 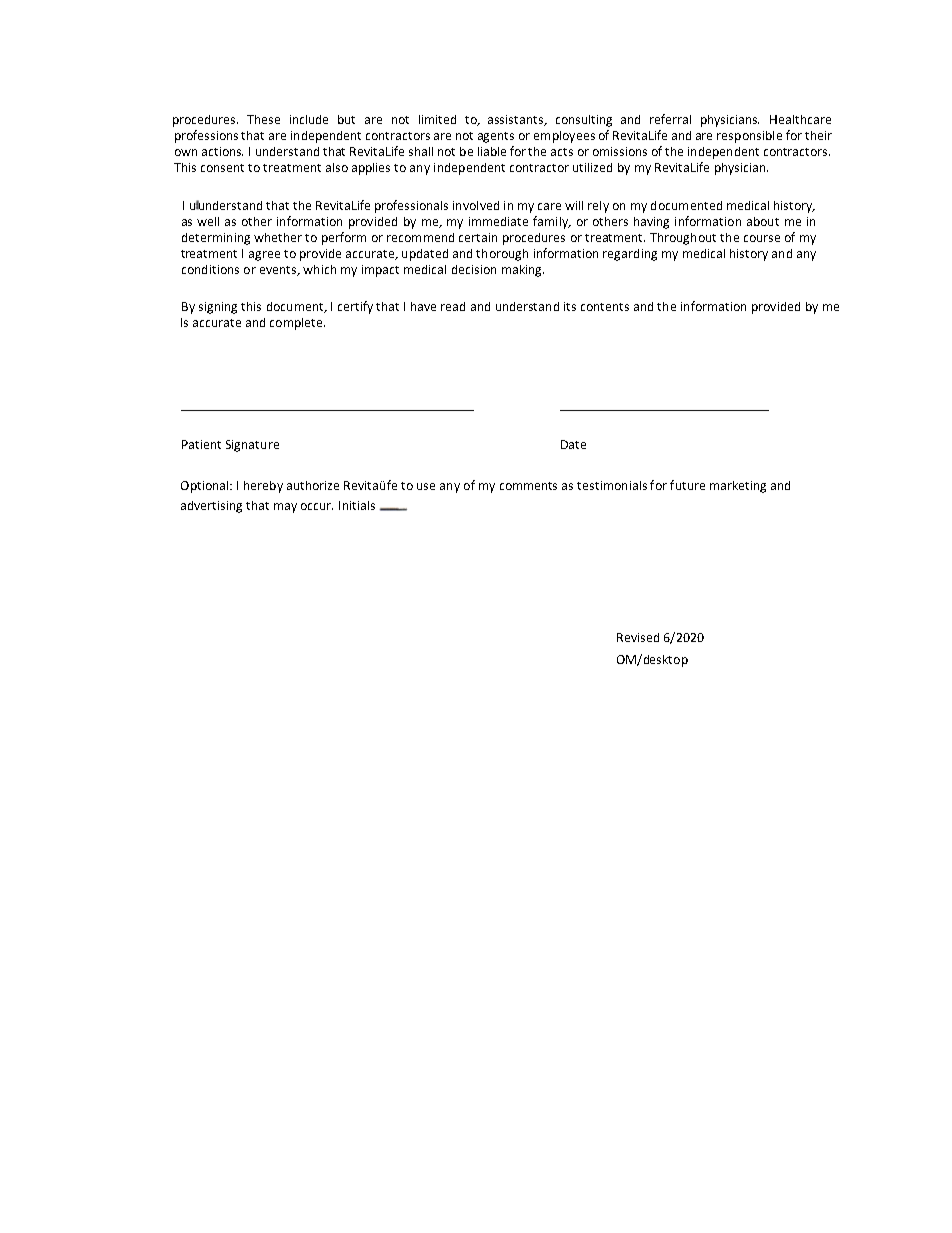 What do you see at coordinates (605, 307) in the screenshot?
I see `contents` at bounding box center [605, 307].
